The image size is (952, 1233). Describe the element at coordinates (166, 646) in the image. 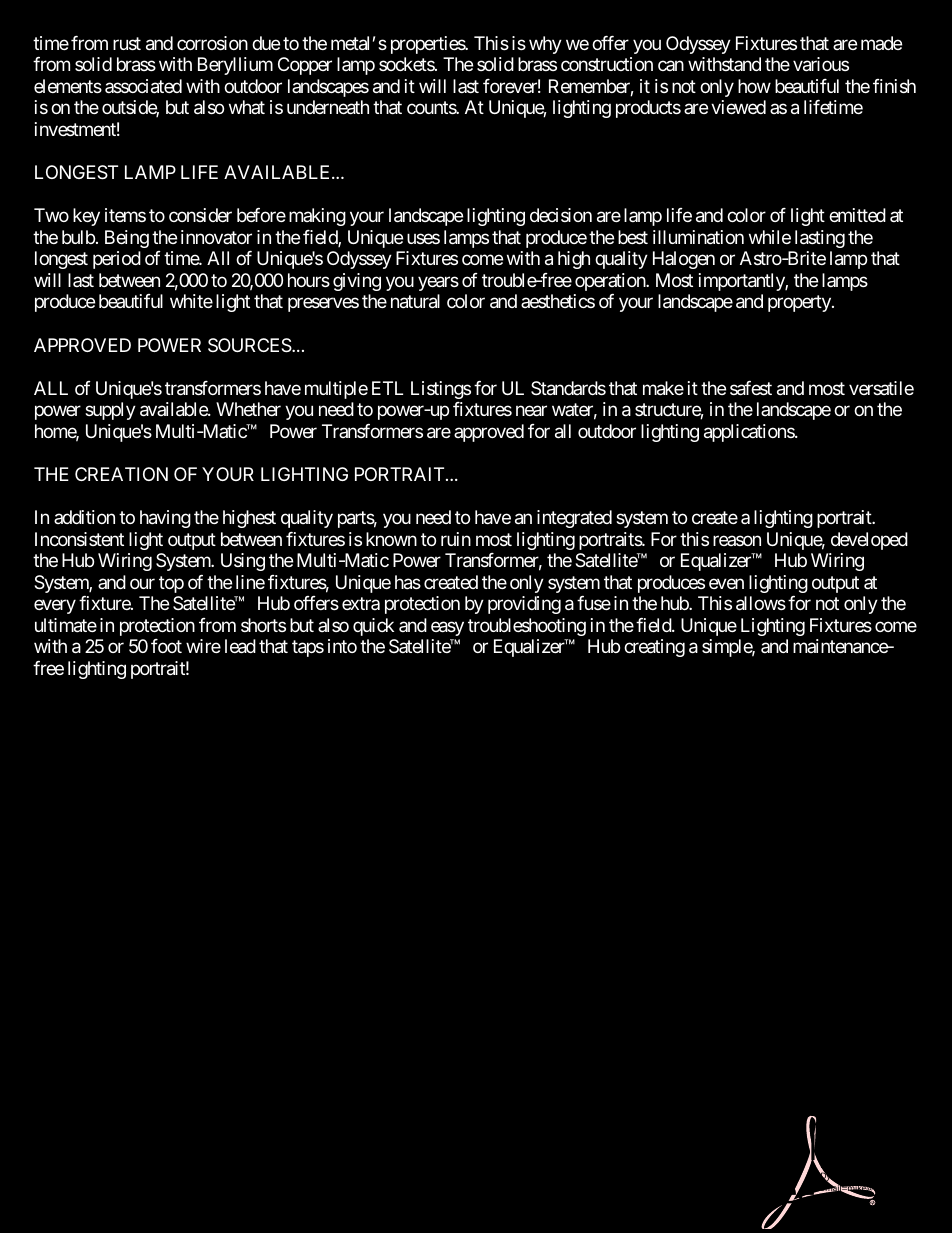

I see `foot` at that location.
